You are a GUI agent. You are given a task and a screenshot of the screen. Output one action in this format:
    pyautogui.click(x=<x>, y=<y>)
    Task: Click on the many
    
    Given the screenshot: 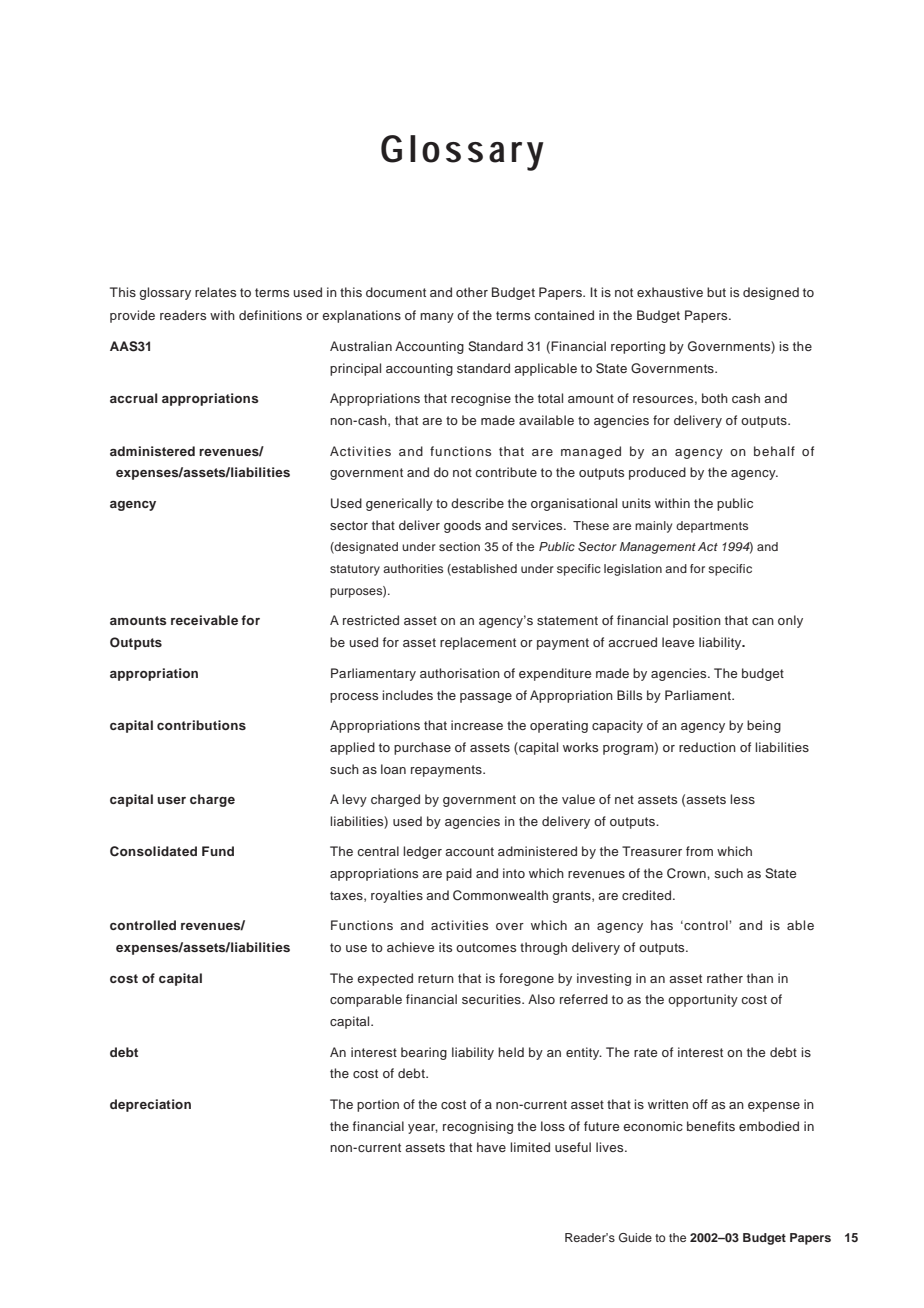 What is the action you would take?
    pyautogui.click(x=437, y=318)
